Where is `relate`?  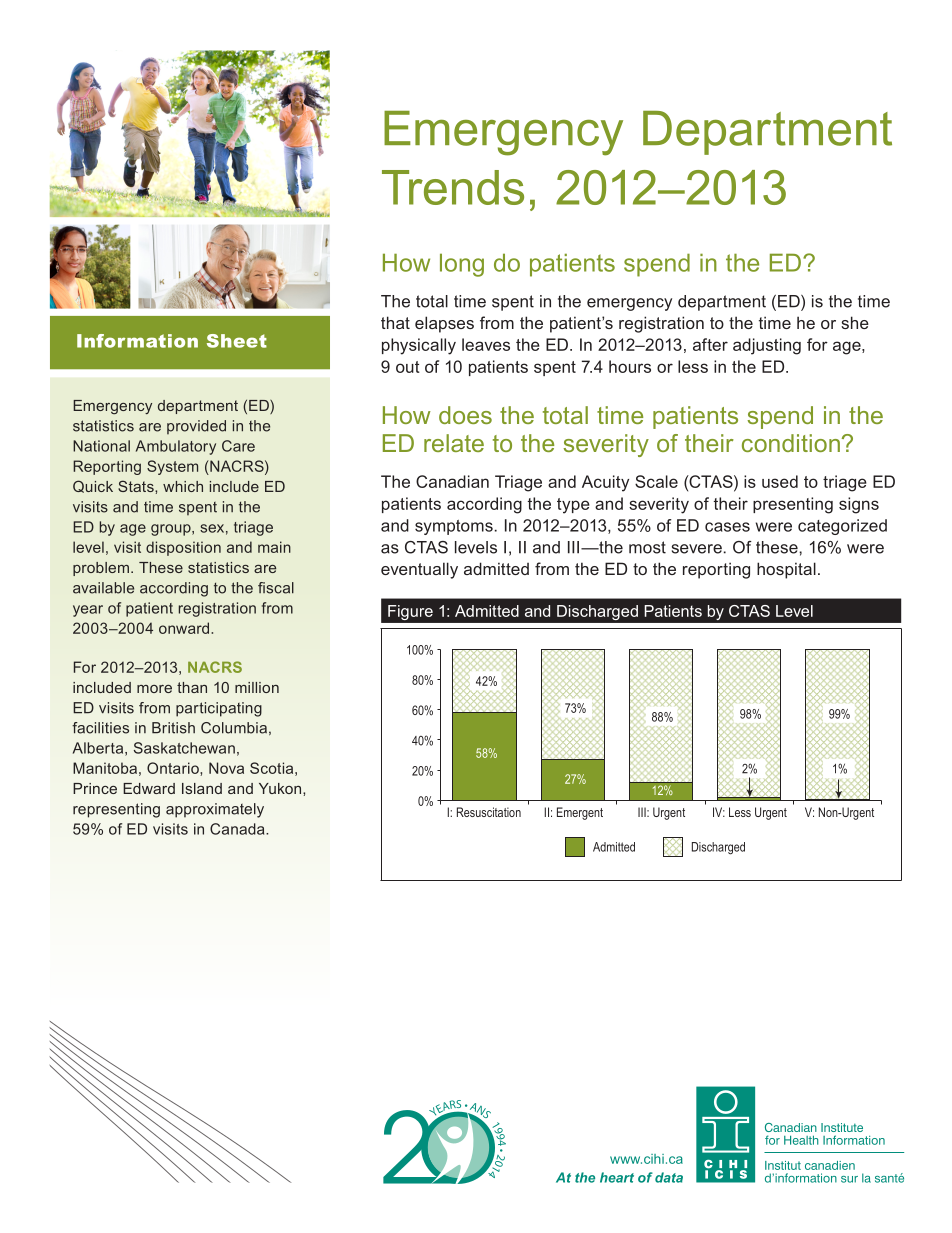 relate is located at coordinates (454, 443).
